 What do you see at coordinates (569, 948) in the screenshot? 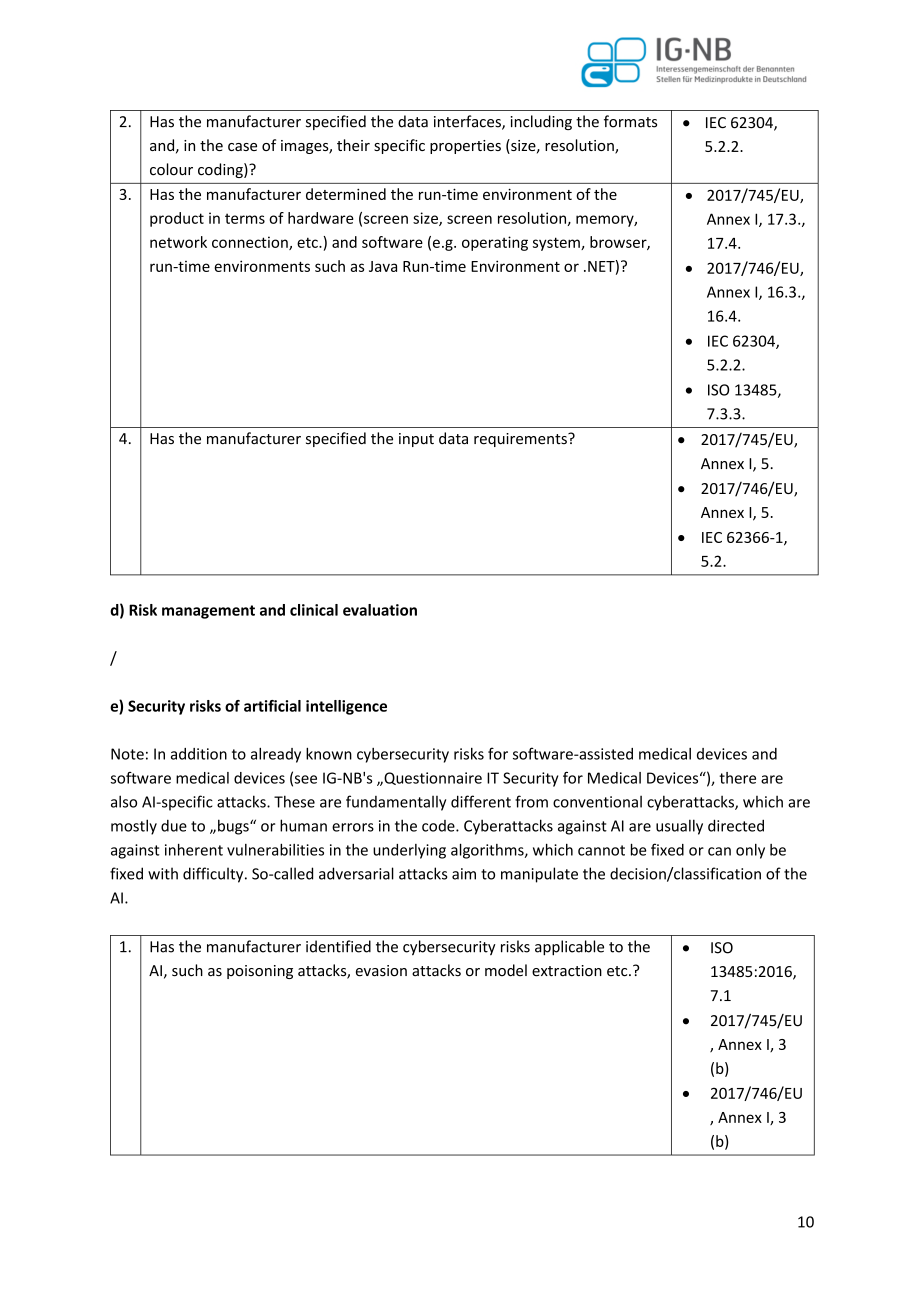
I see `applicable` at bounding box center [569, 948].
